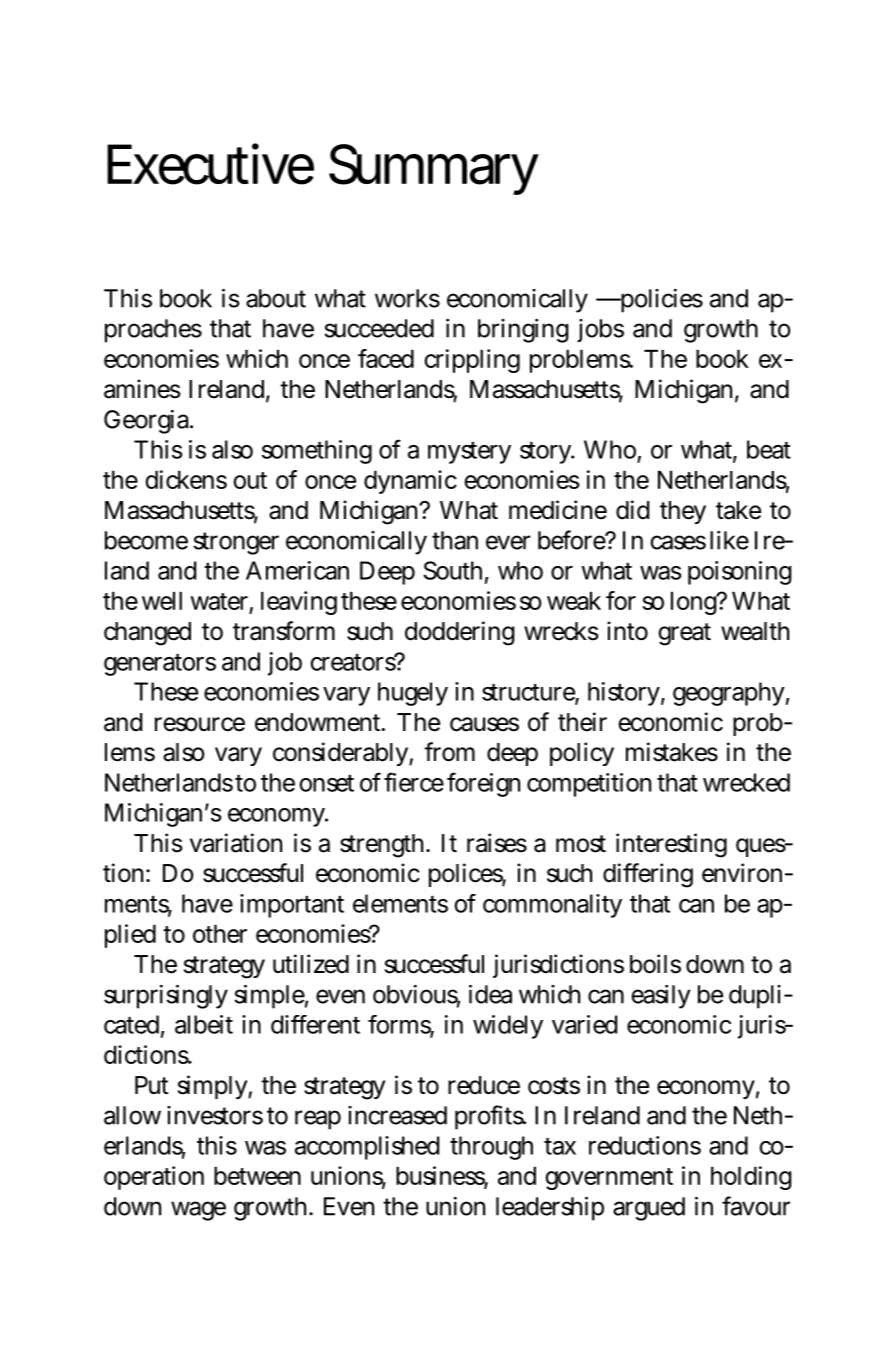 The height and width of the image is (1372, 887). I want to click on raises, so click(497, 843).
